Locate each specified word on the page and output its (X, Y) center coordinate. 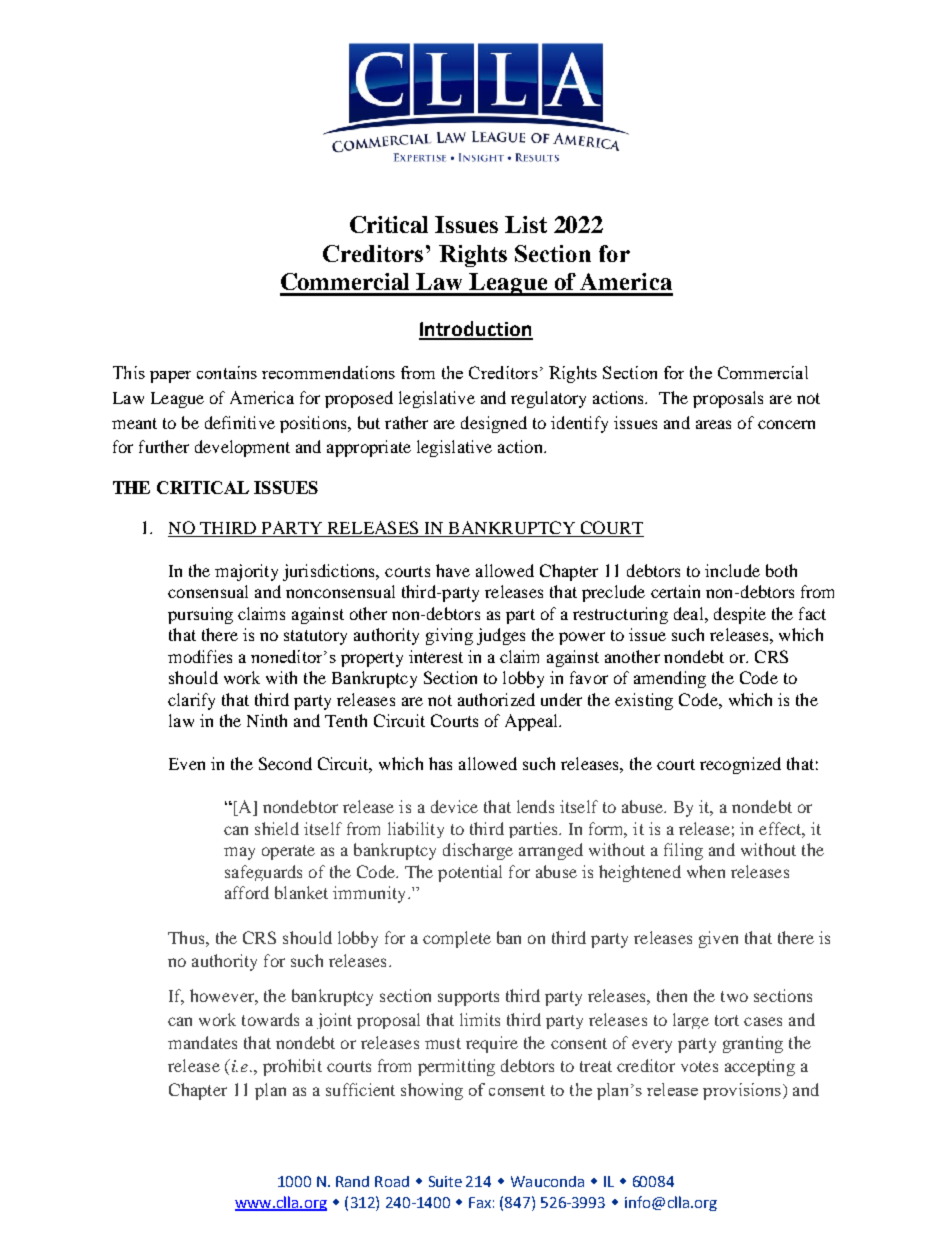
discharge (478, 851)
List (526, 224)
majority (246, 572)
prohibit (292, 1067)
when (706, 871)
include (732, 570)
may (239, 853)
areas (713, 424)
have (453, 570)
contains (227, 372)
